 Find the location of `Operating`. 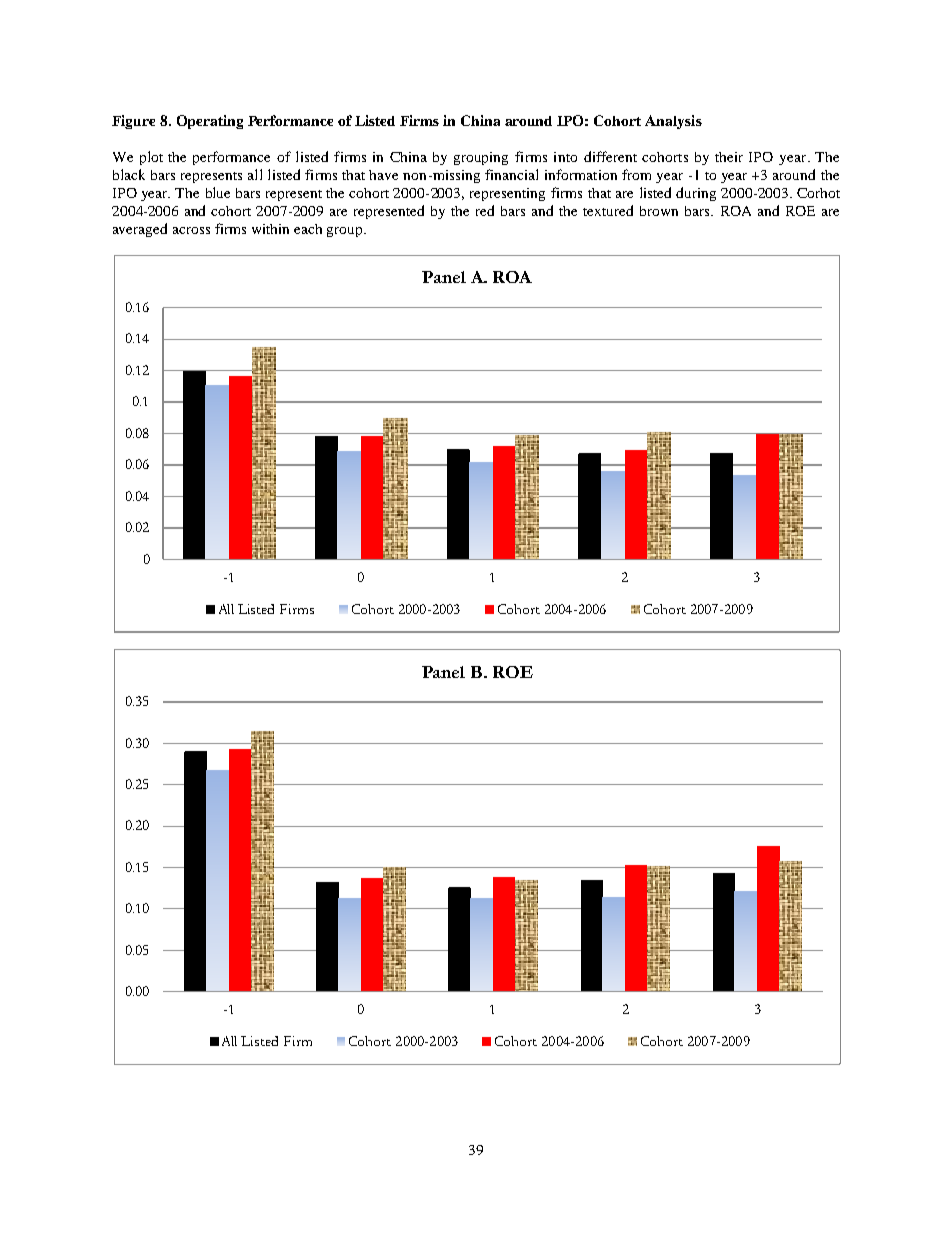

Operating is located at coordinates (210, 122).
